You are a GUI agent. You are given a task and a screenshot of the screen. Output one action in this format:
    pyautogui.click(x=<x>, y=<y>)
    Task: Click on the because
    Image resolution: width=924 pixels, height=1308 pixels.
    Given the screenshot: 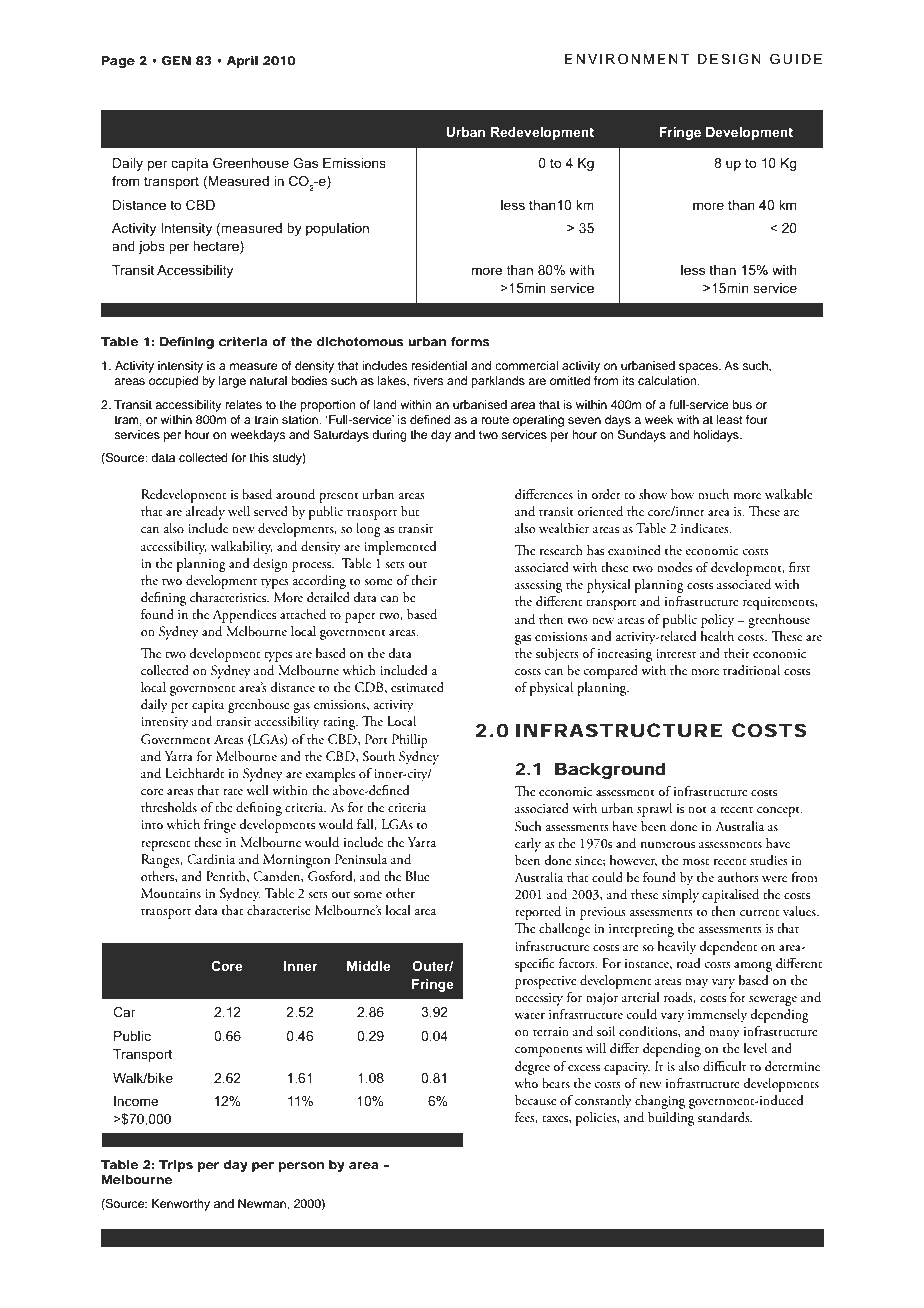 What is the action you would take?
    pyautogui.click(x=536, y=1100)
